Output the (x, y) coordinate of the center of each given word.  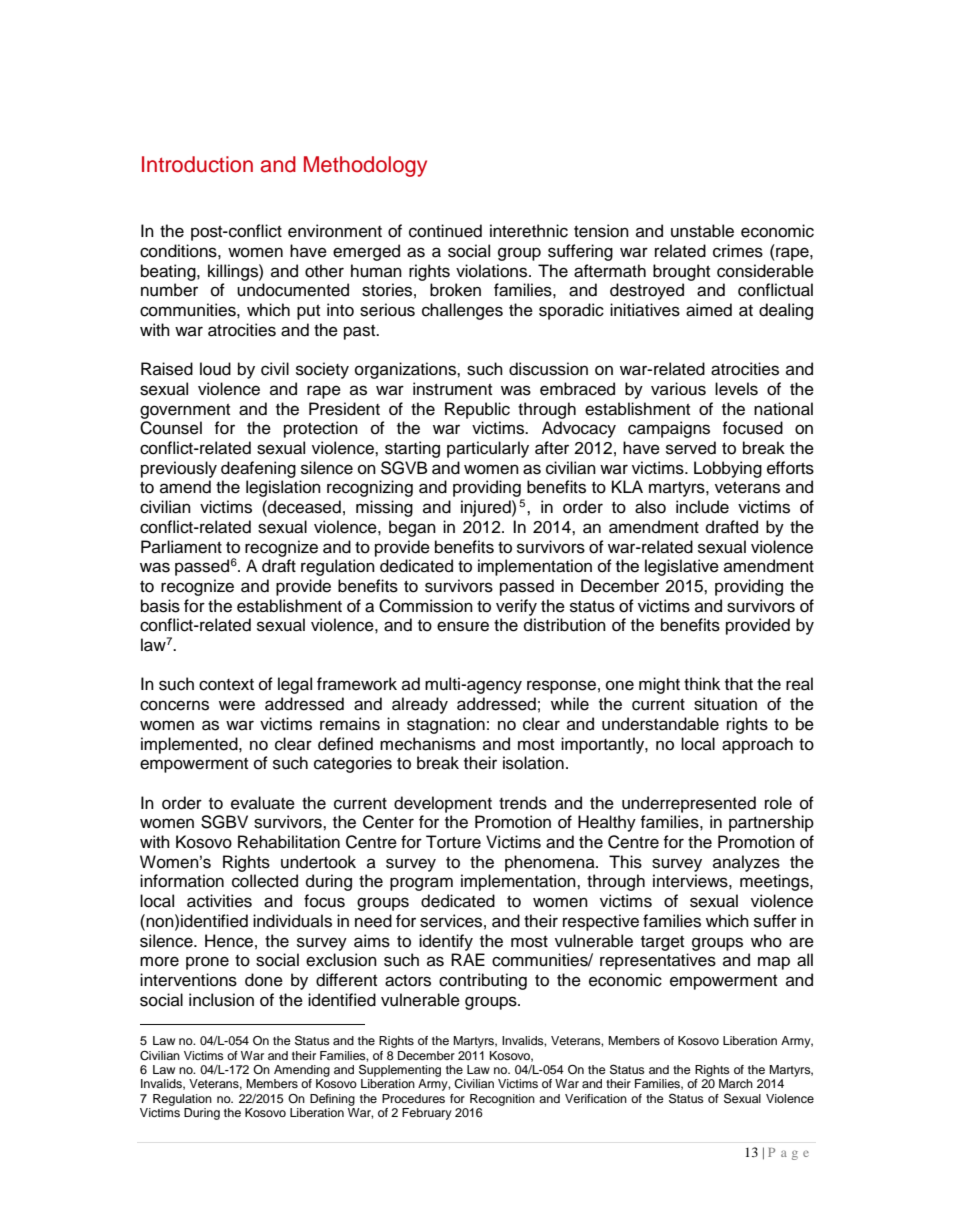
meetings (775, 882)
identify (446, 942)
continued (445, 231)
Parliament (181, 547)
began (412, 528)
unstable (702, 231)
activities (219, 901)
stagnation (446, 725)
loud (215, 369)
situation (725, 704)
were (237, 705)
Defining (332, 1100)
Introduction (197, 164)
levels (736, 389)
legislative (682, 567)
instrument (452, 389)
